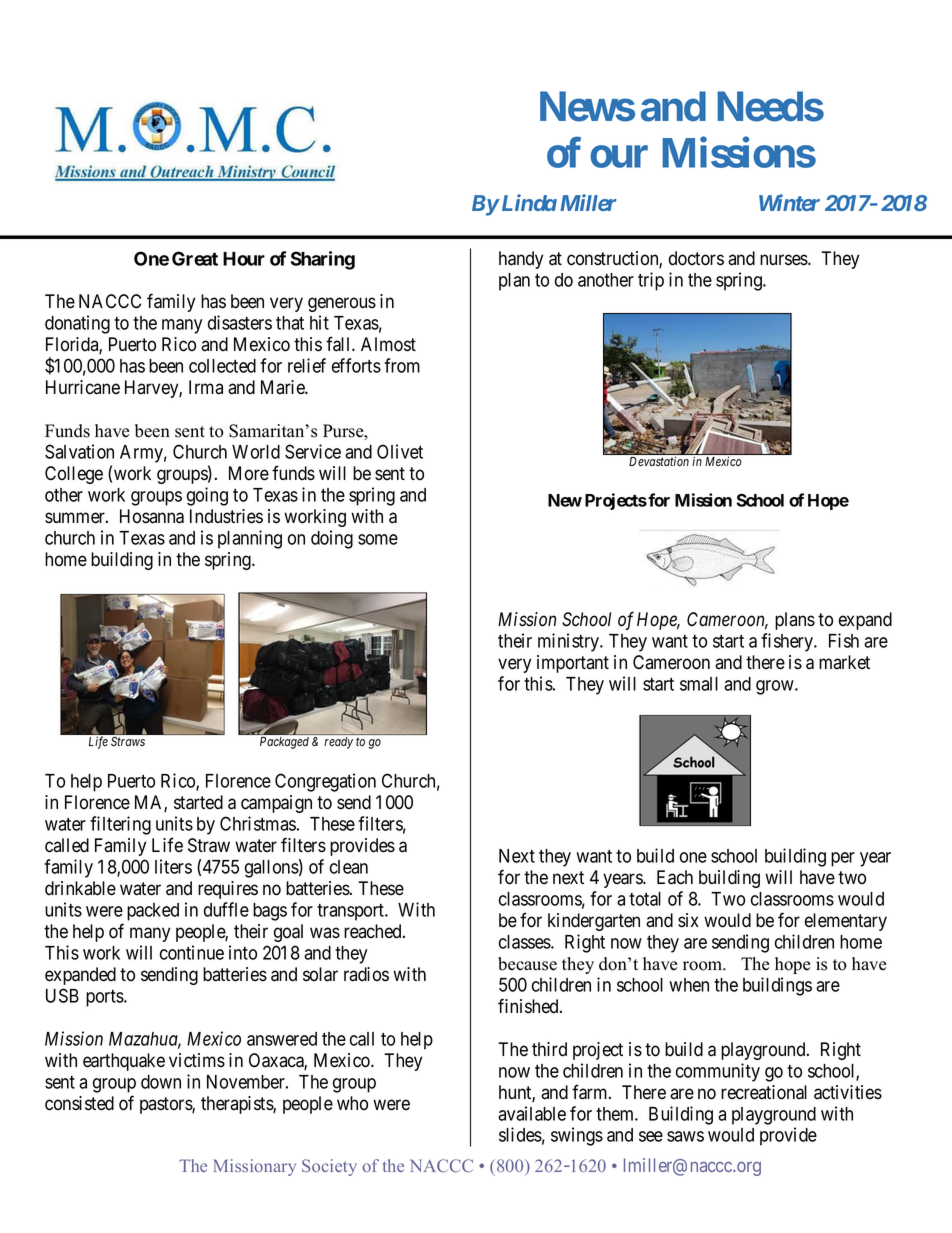 This document has width=952, height=1233. What do you see at coordinates (402, 365) in the document?
I see `from` at bounding box center [402, 365].
